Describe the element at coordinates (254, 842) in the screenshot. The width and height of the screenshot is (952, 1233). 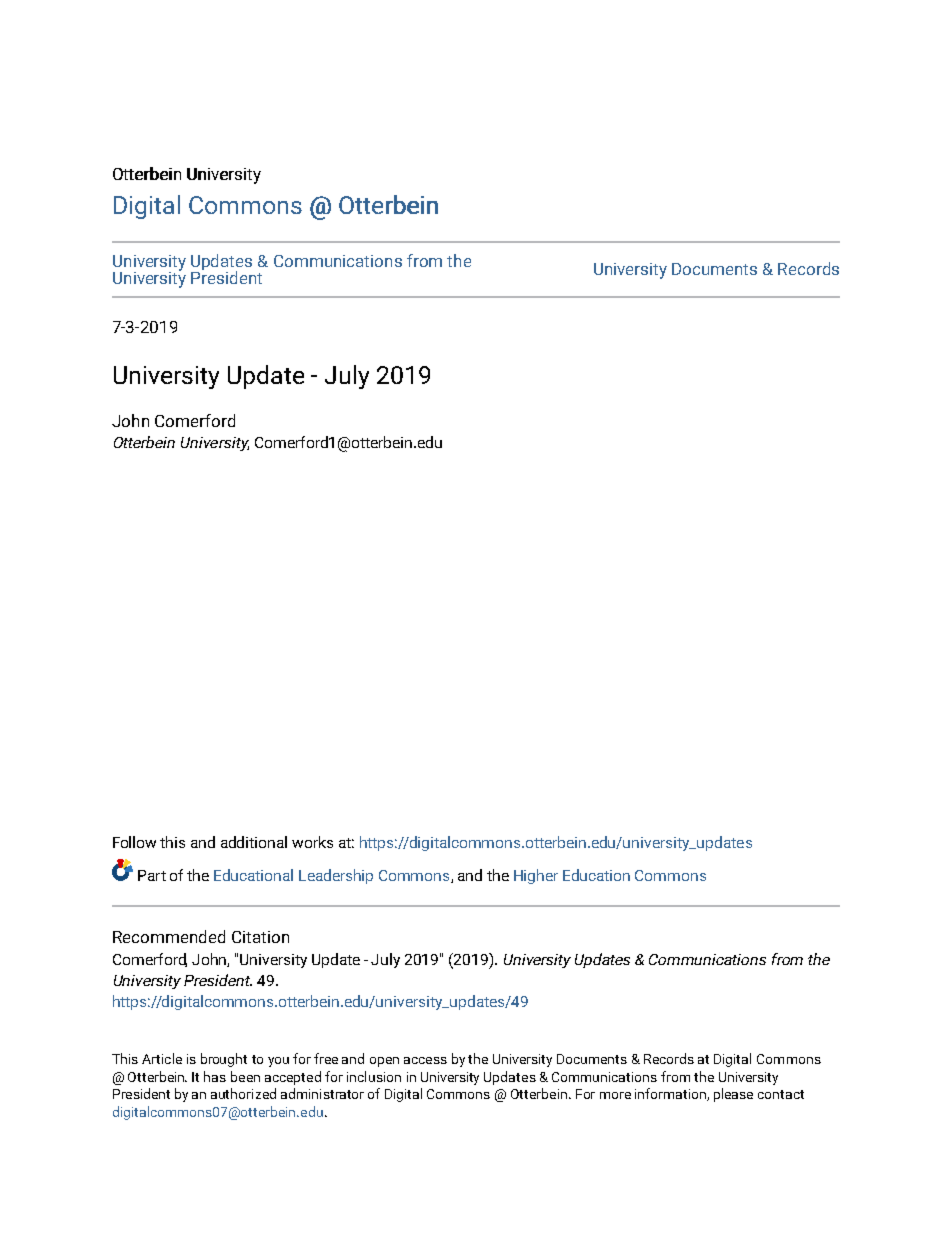
I see `additional` at that location.
